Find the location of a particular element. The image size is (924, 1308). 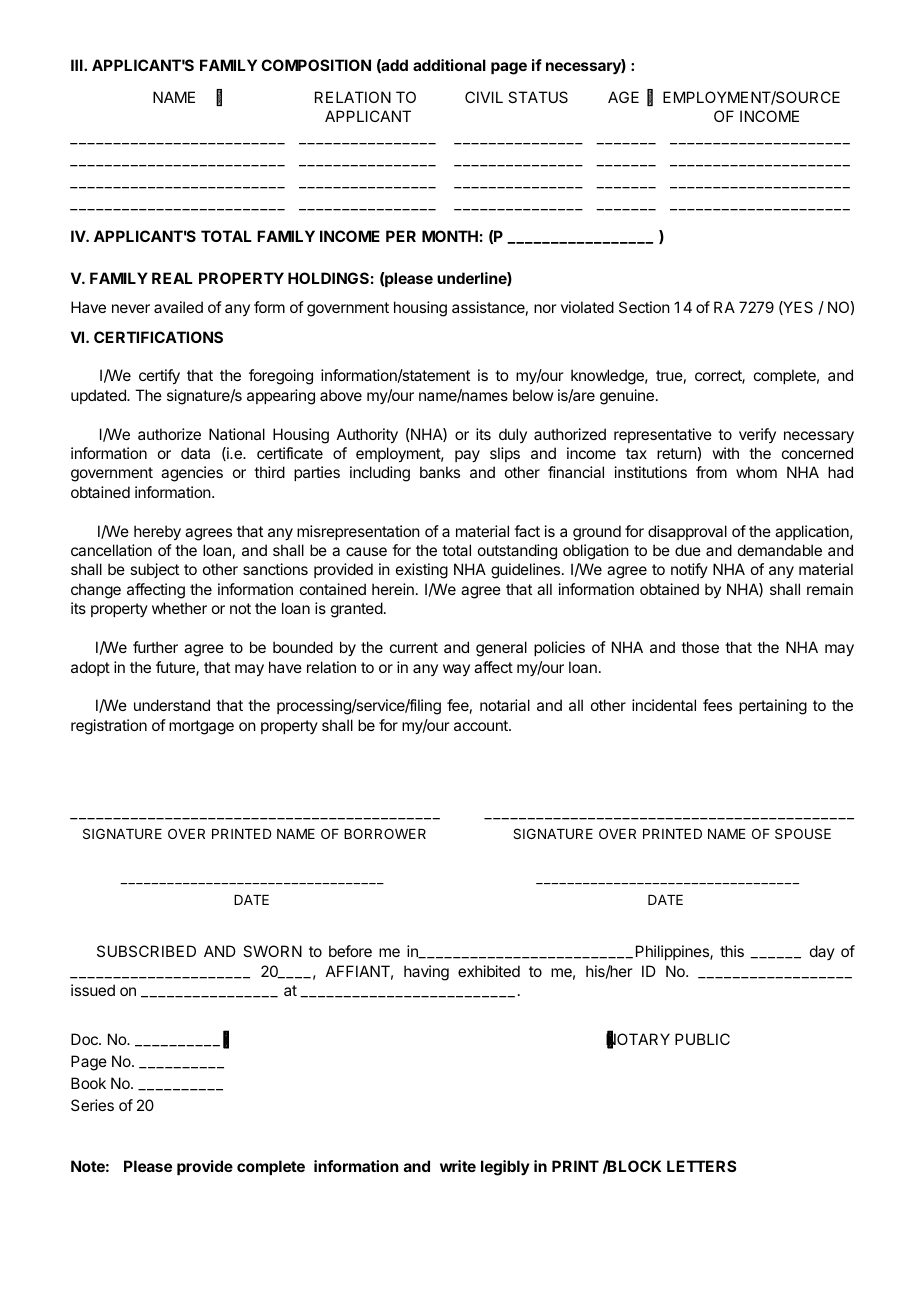

III is located at coordinates (78, 65).
